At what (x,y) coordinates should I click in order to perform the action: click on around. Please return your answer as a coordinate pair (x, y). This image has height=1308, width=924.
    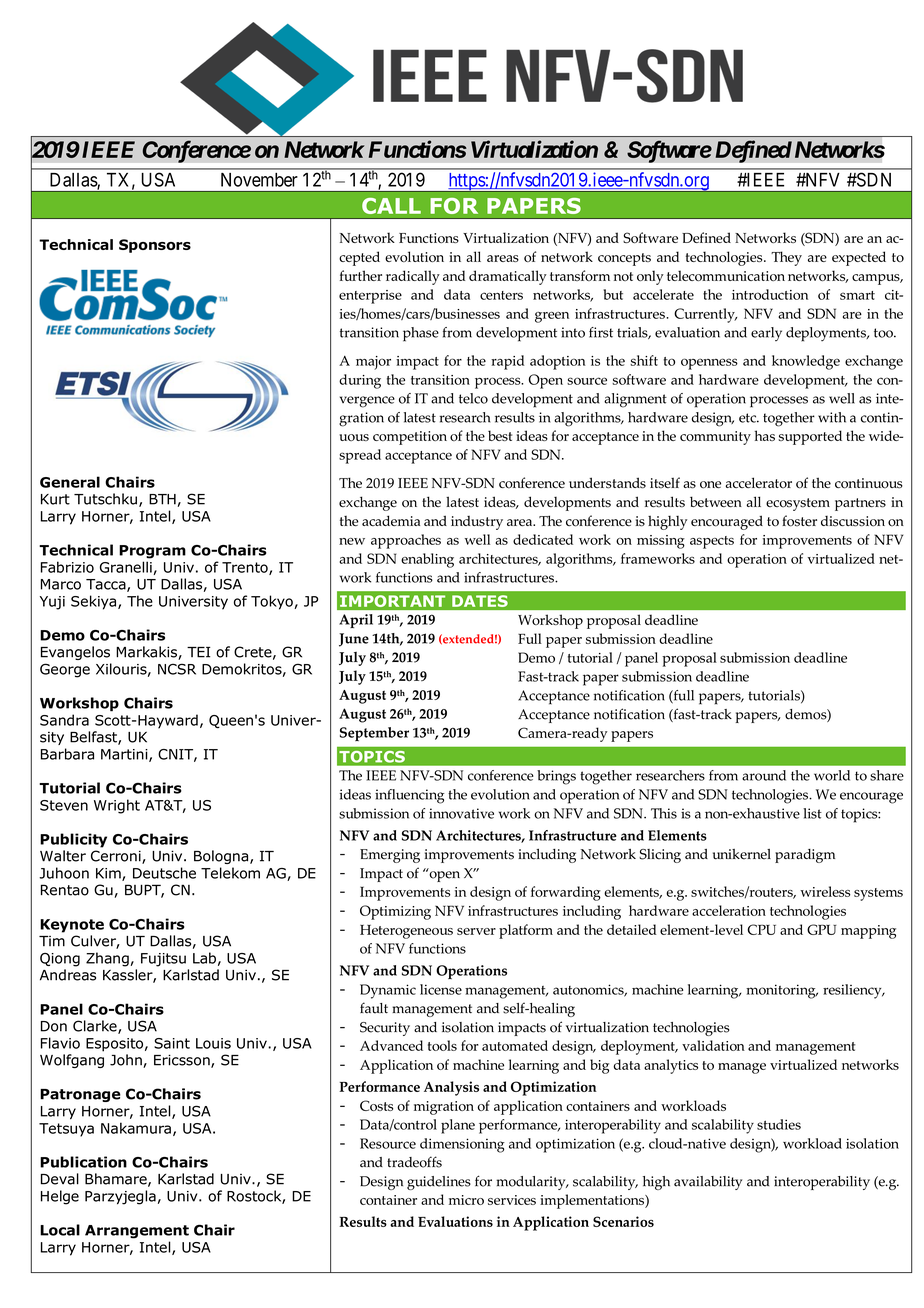
    Looking at the image, I should click on (764, 775).
